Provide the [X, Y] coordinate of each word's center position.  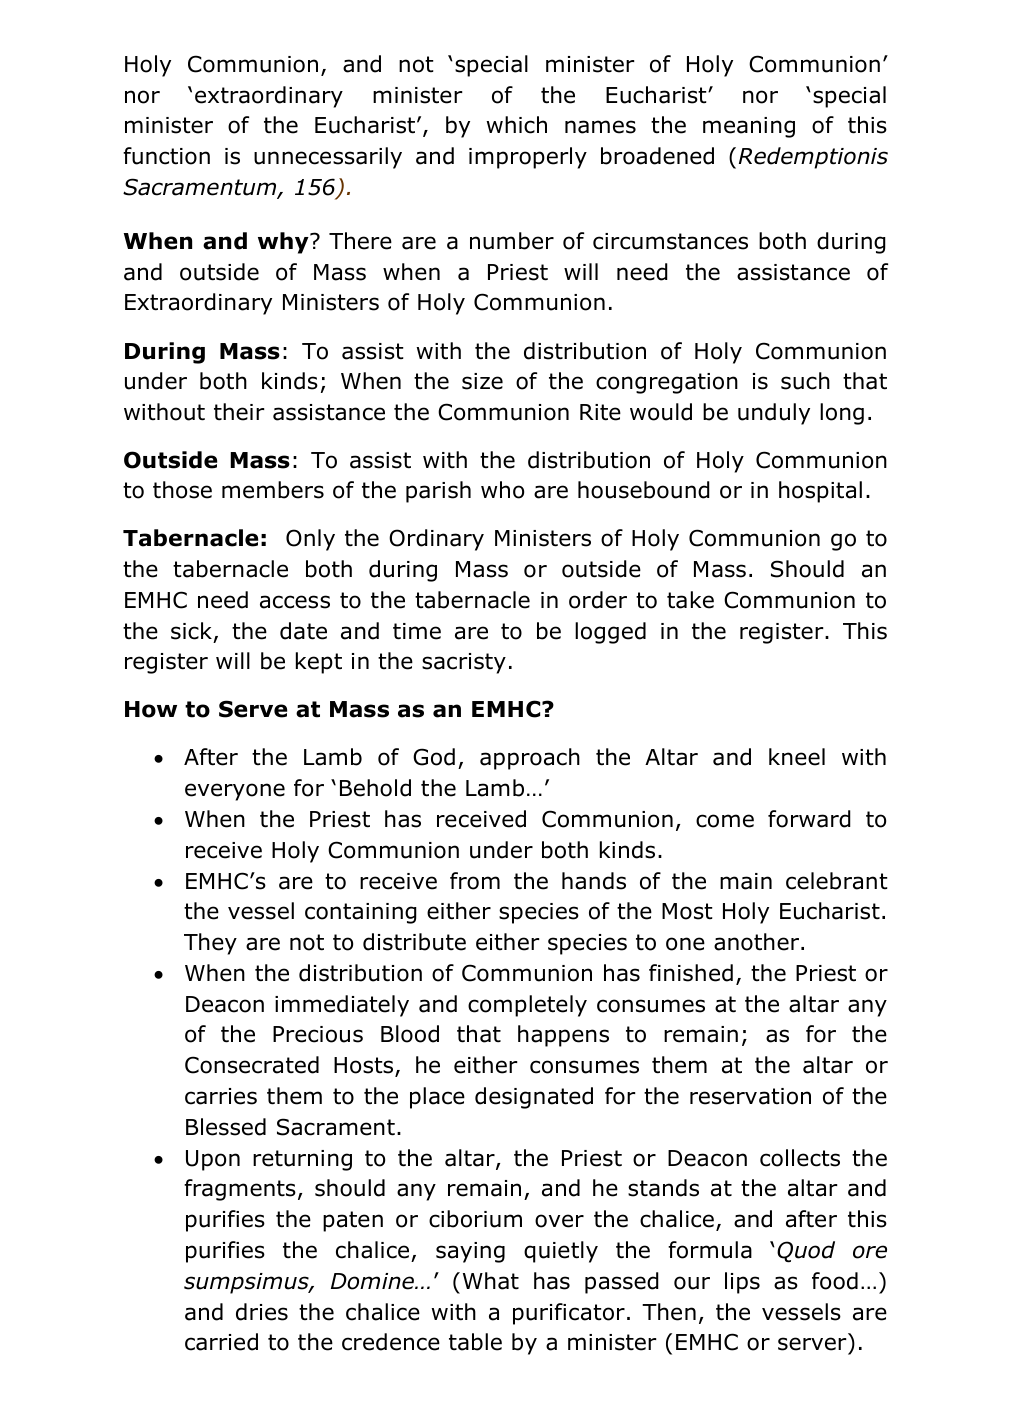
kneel [797, 757]
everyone [235, 792]
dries [262, 1312]
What [491, 1281]
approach [530, 759]
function [166, 156]
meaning [749, 127]
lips [742, 1283]
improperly [528, 158]
